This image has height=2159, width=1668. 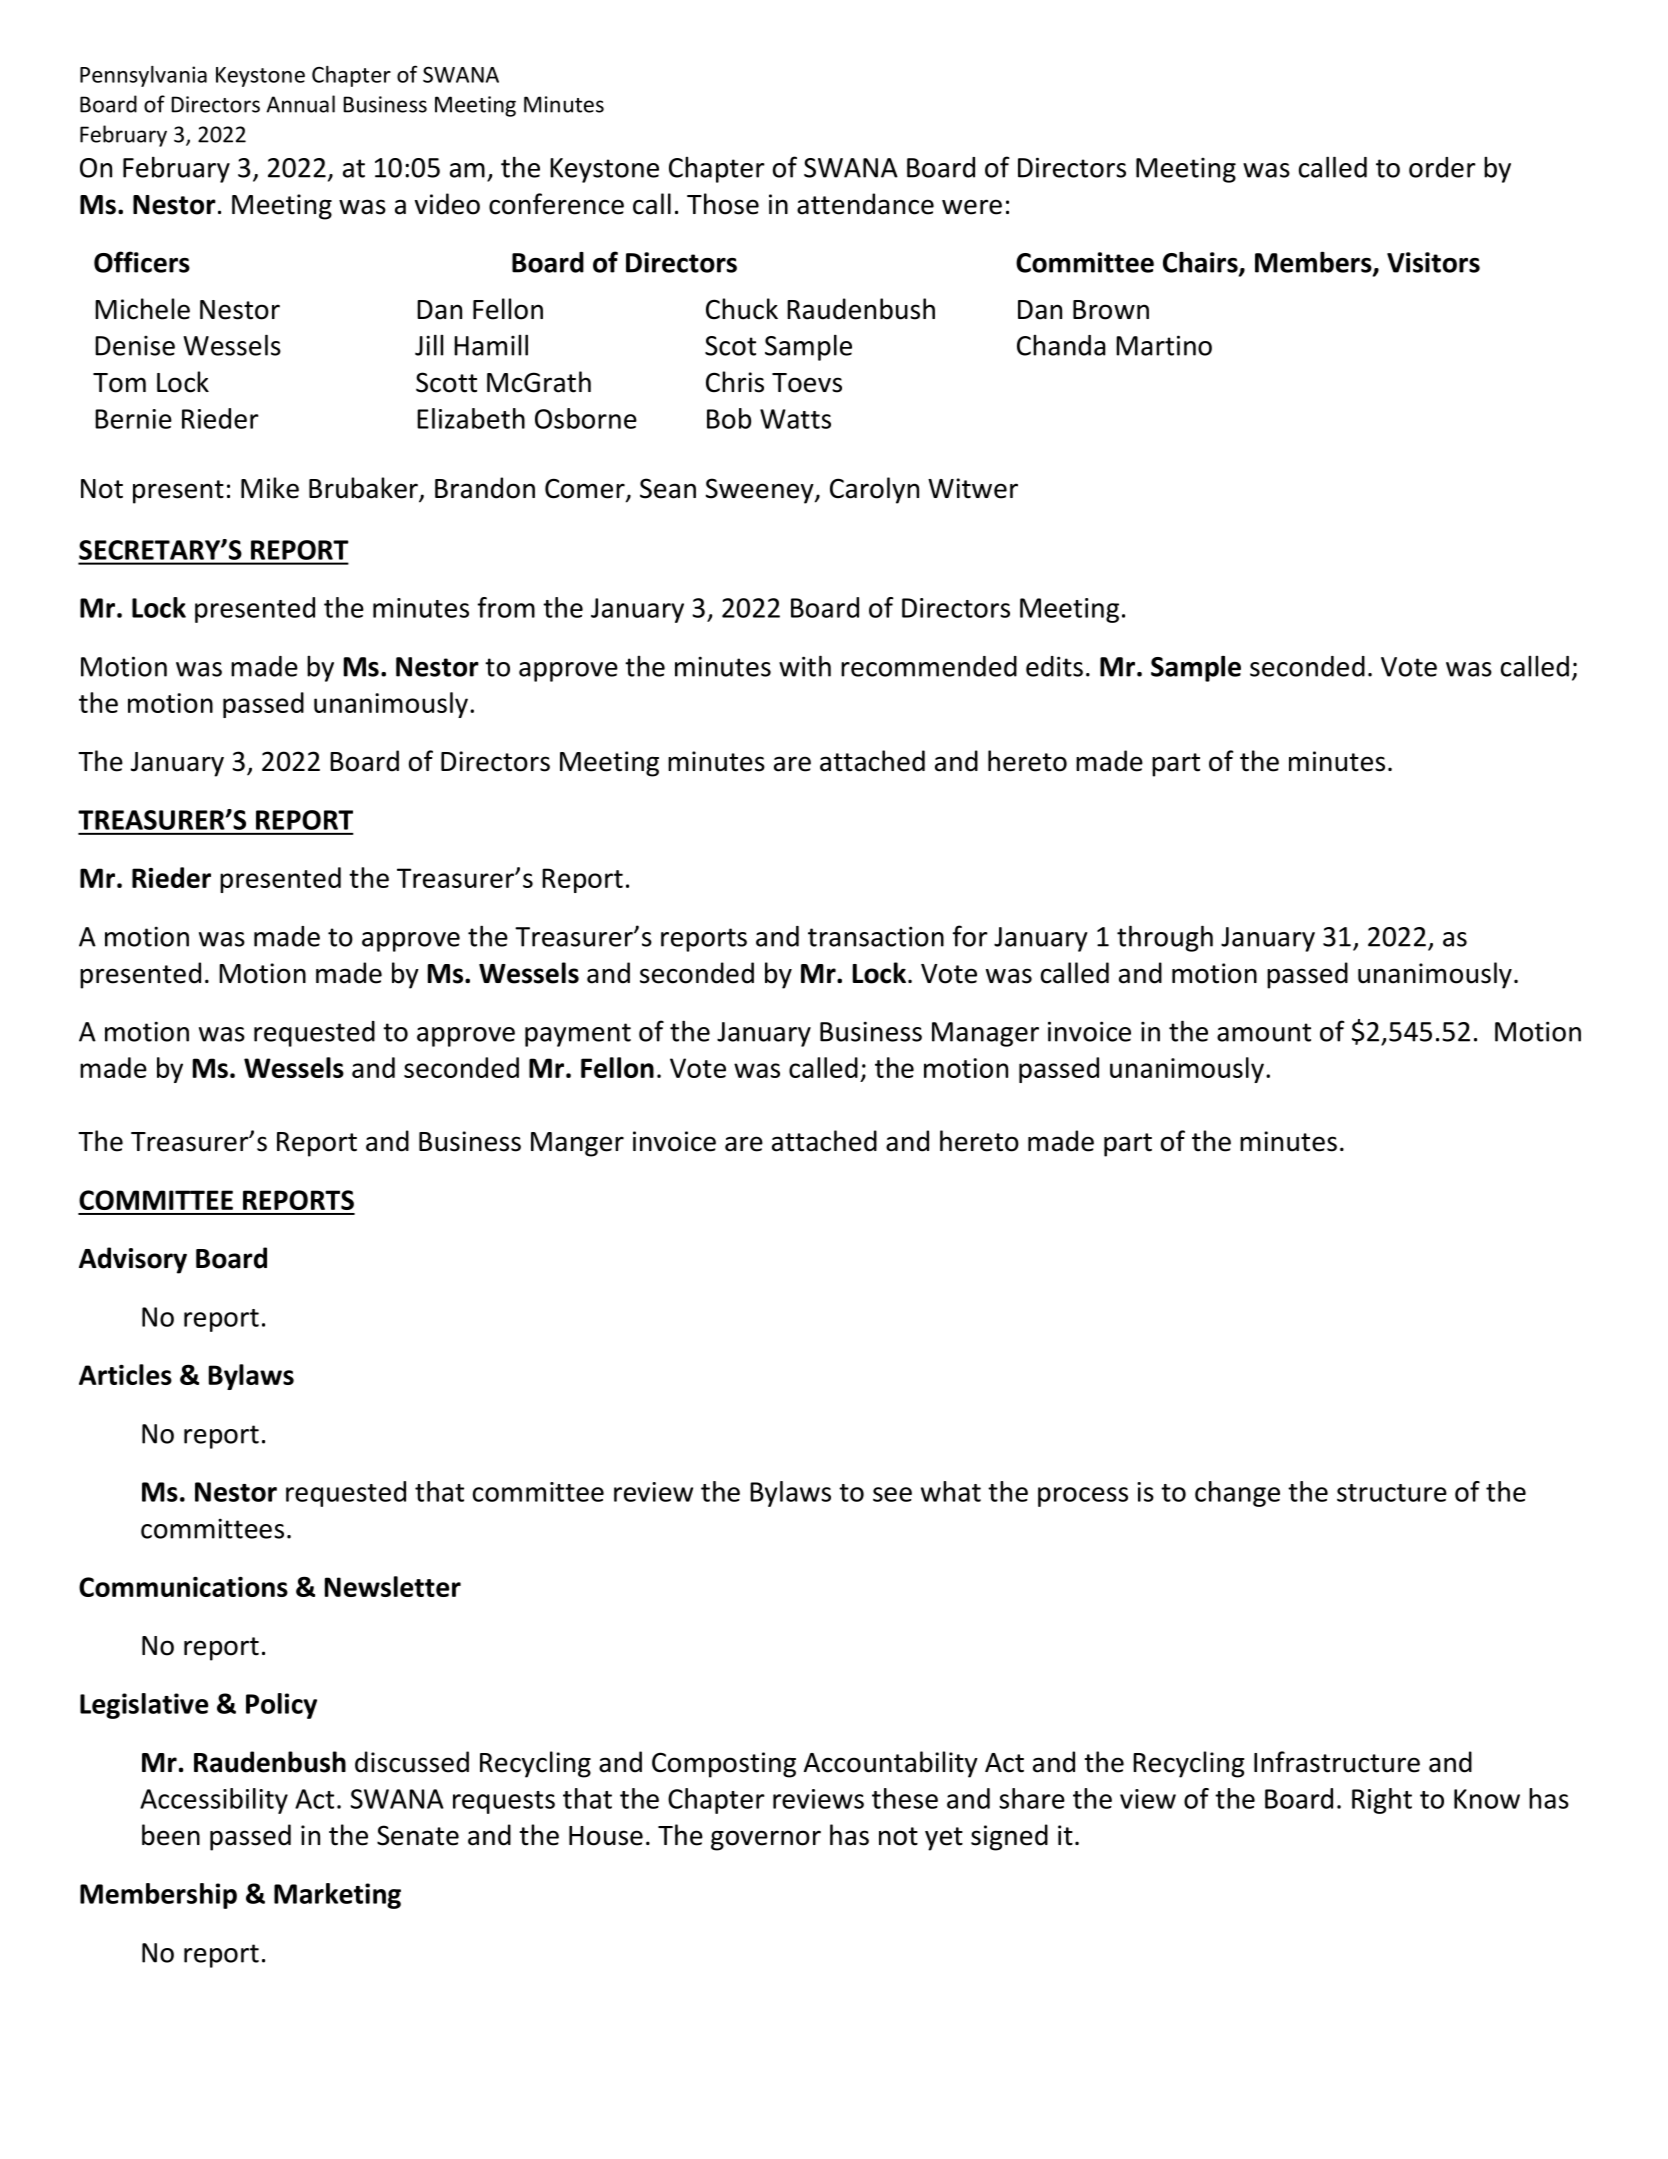 What do you see at coordinates (876, 936) in the image?
I see `transaction` at bounding box center [876, 936].
